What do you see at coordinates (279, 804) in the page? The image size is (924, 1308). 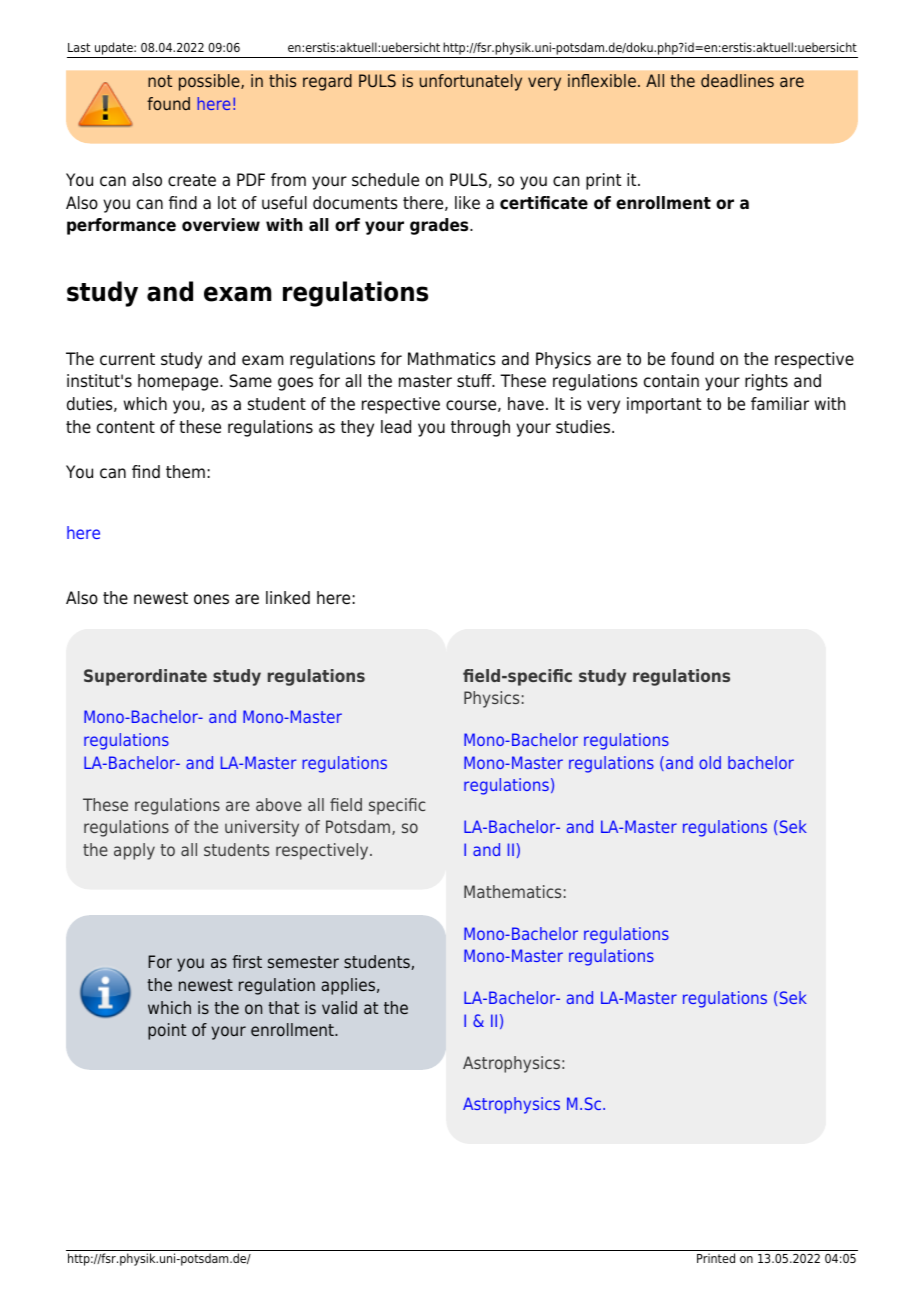 I see `above` at bounding box center [279, 804].
